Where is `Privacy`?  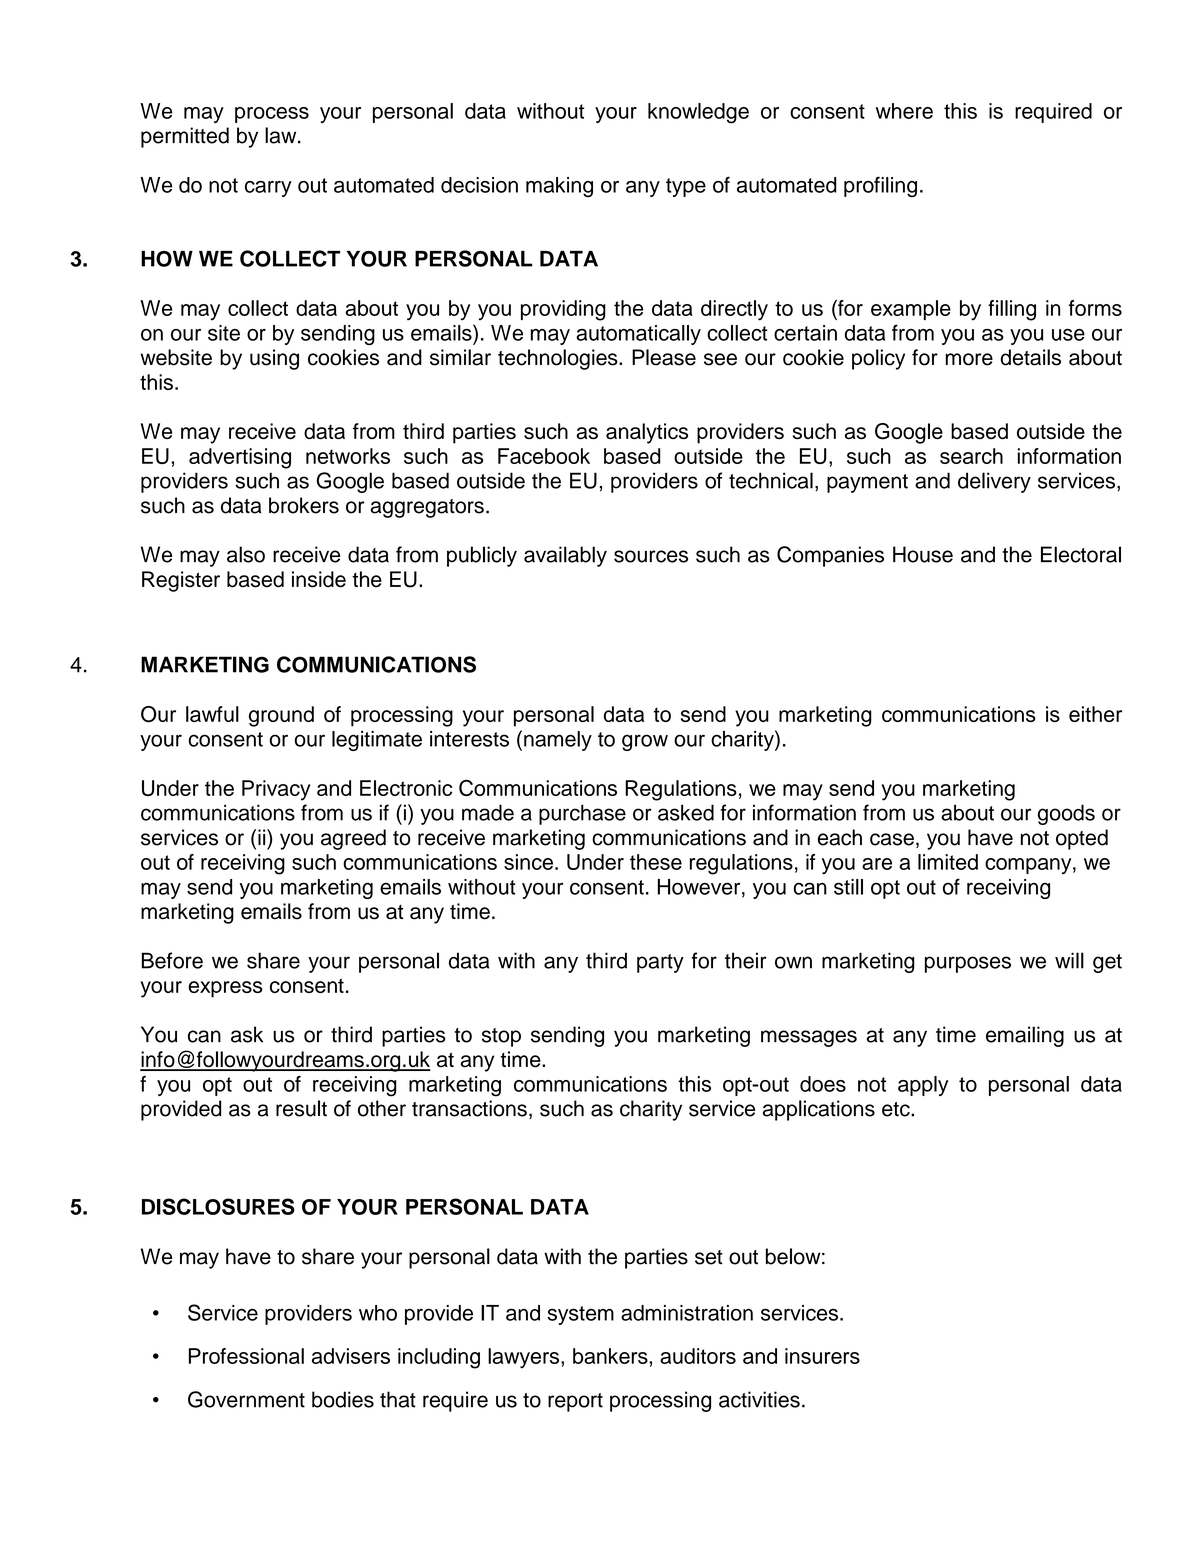
Privacy is located at coordinates (276, 790).
